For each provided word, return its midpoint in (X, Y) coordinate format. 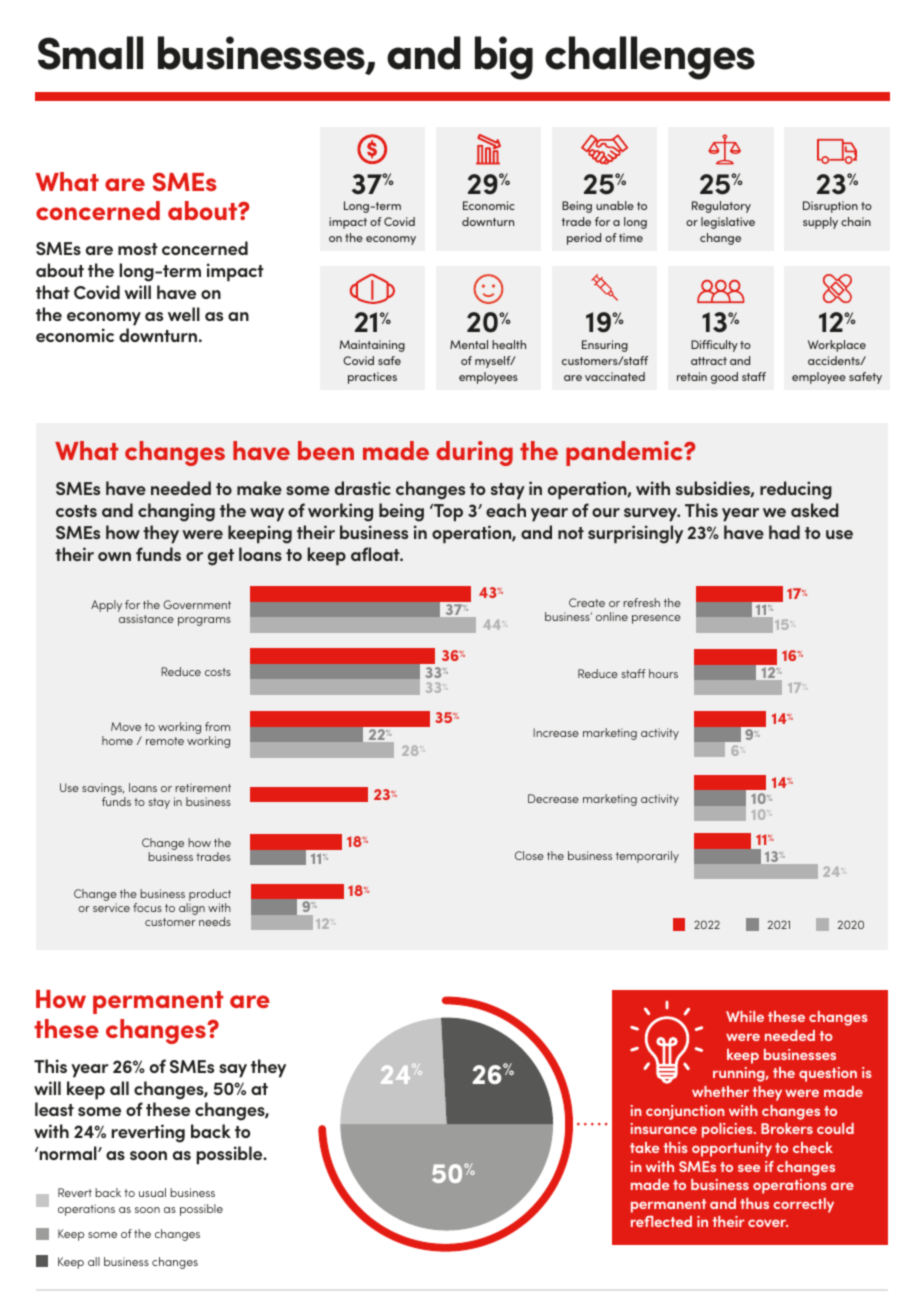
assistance (146, 618)
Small (90, 53)
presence (656, 619)
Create (587, 602)
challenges (650, 58)
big (504, 58)
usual (152, 1192)
